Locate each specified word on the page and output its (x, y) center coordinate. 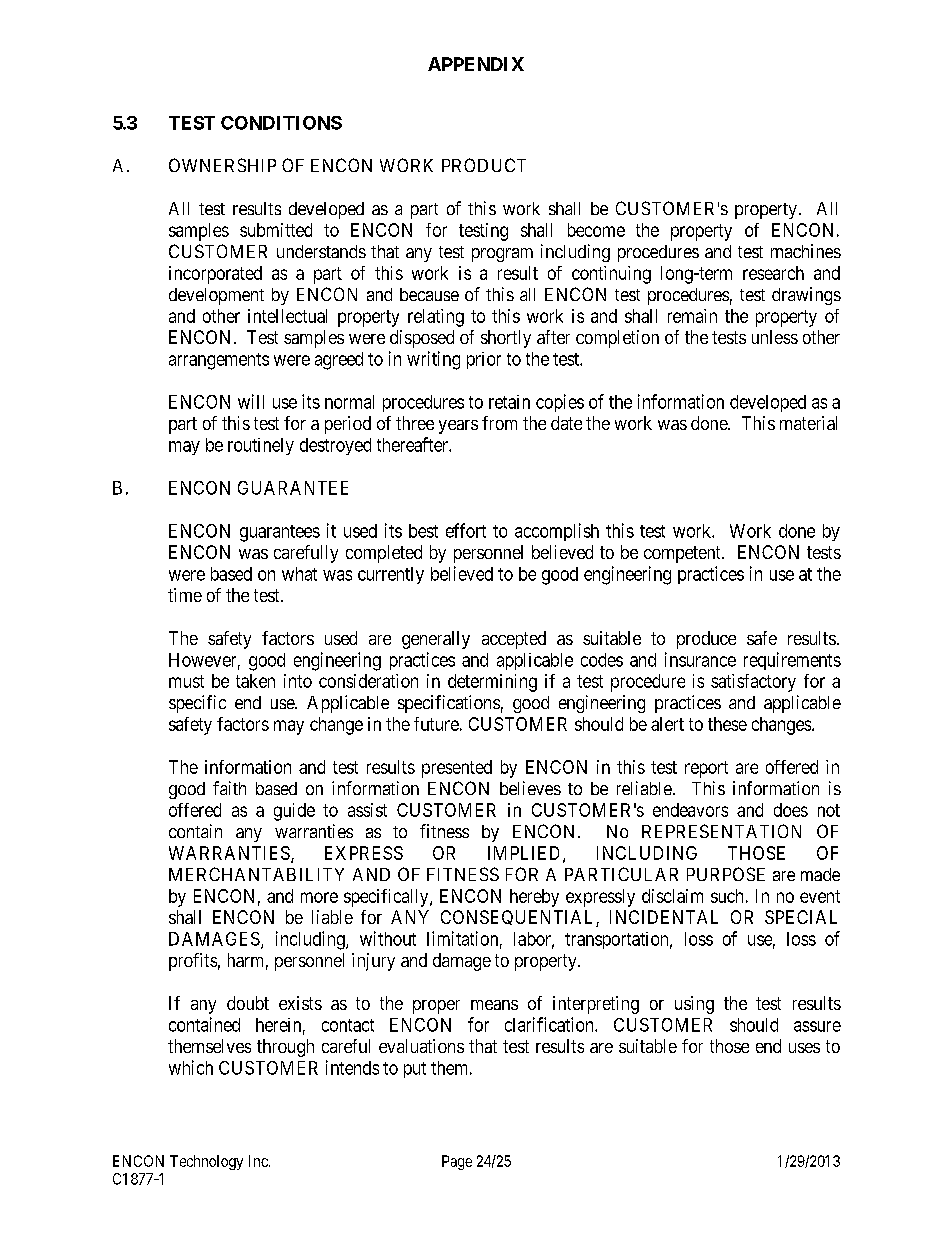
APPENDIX (476, 64)
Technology (206, 1162)
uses (804, 1048)
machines (806, 251)
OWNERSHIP (222, 165)
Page (457, 1162)
